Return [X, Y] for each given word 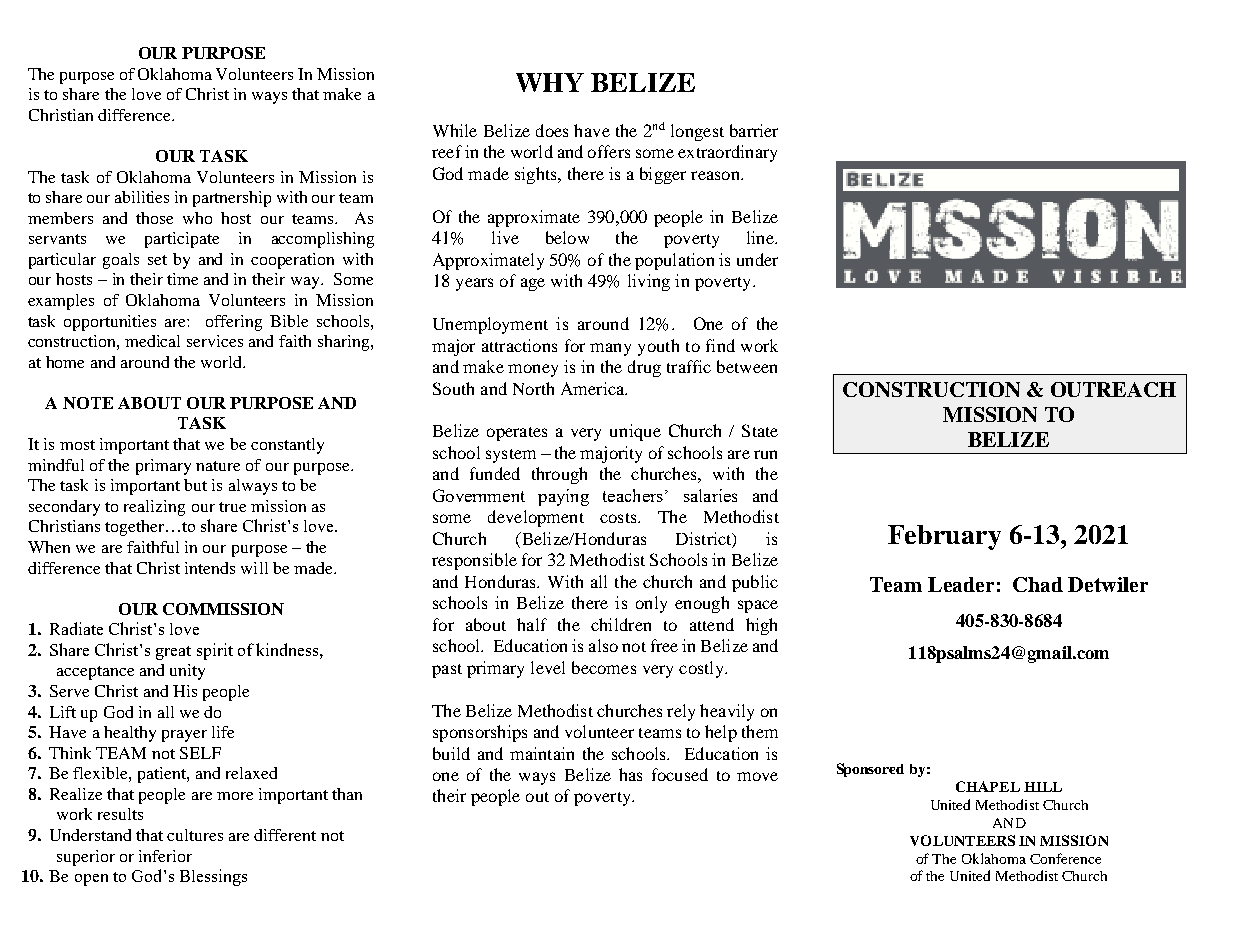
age [533, 284]
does [552, 130]
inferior [165, 856]
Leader [961, 584]
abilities [142, 197]
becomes [604, 667]
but [195, 485]
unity [187, 672]
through [559, 475]
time [182, 279]
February [944, 537]
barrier [754, 130]
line [761, 237]
